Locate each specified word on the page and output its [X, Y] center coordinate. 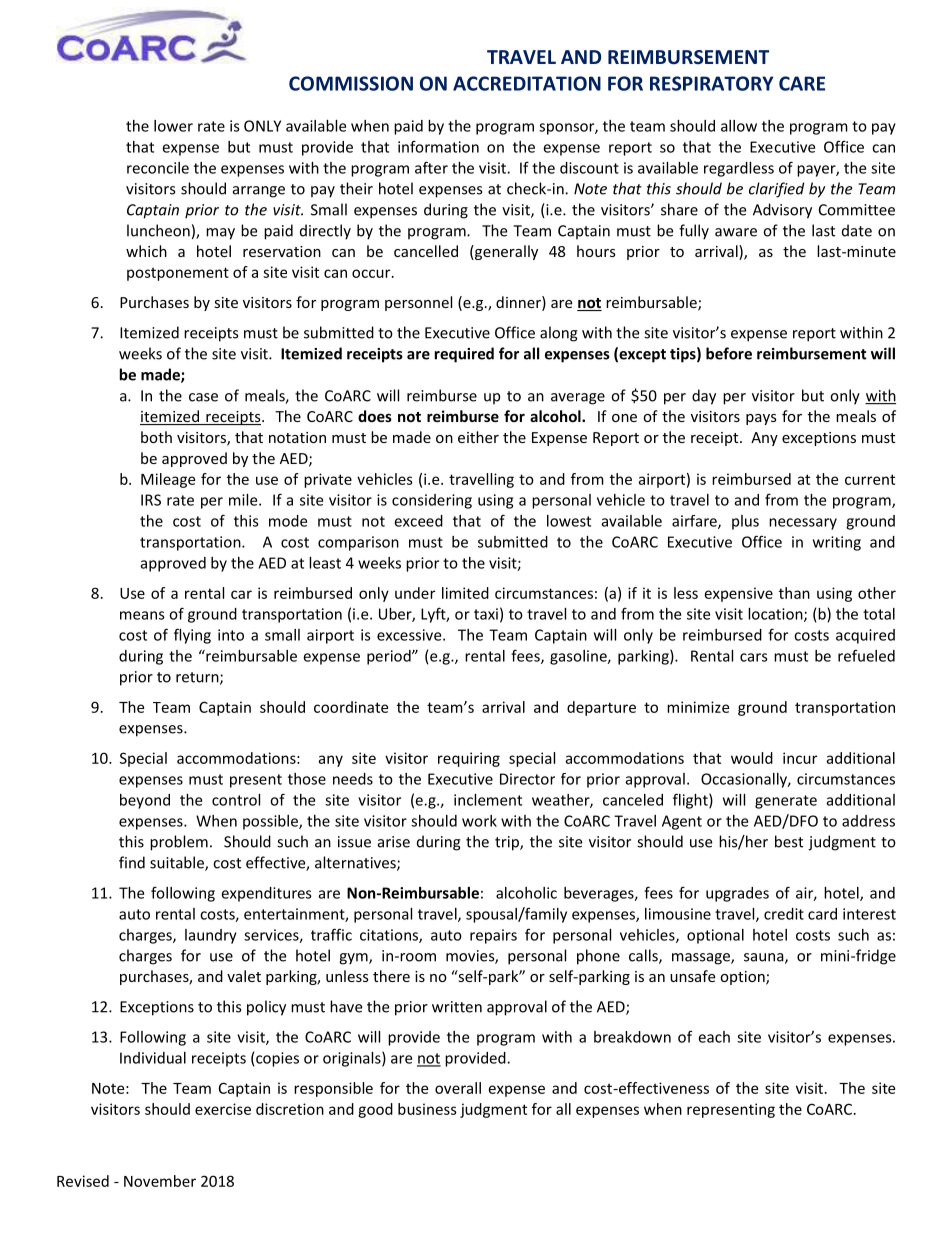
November [160, 1181]
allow [739, 126]
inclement [488, 800]
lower [173, 126]
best [789, 841]
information [438, 146]
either [478, 437]
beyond [145, 801]
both [156, 437]
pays [761, 419]
